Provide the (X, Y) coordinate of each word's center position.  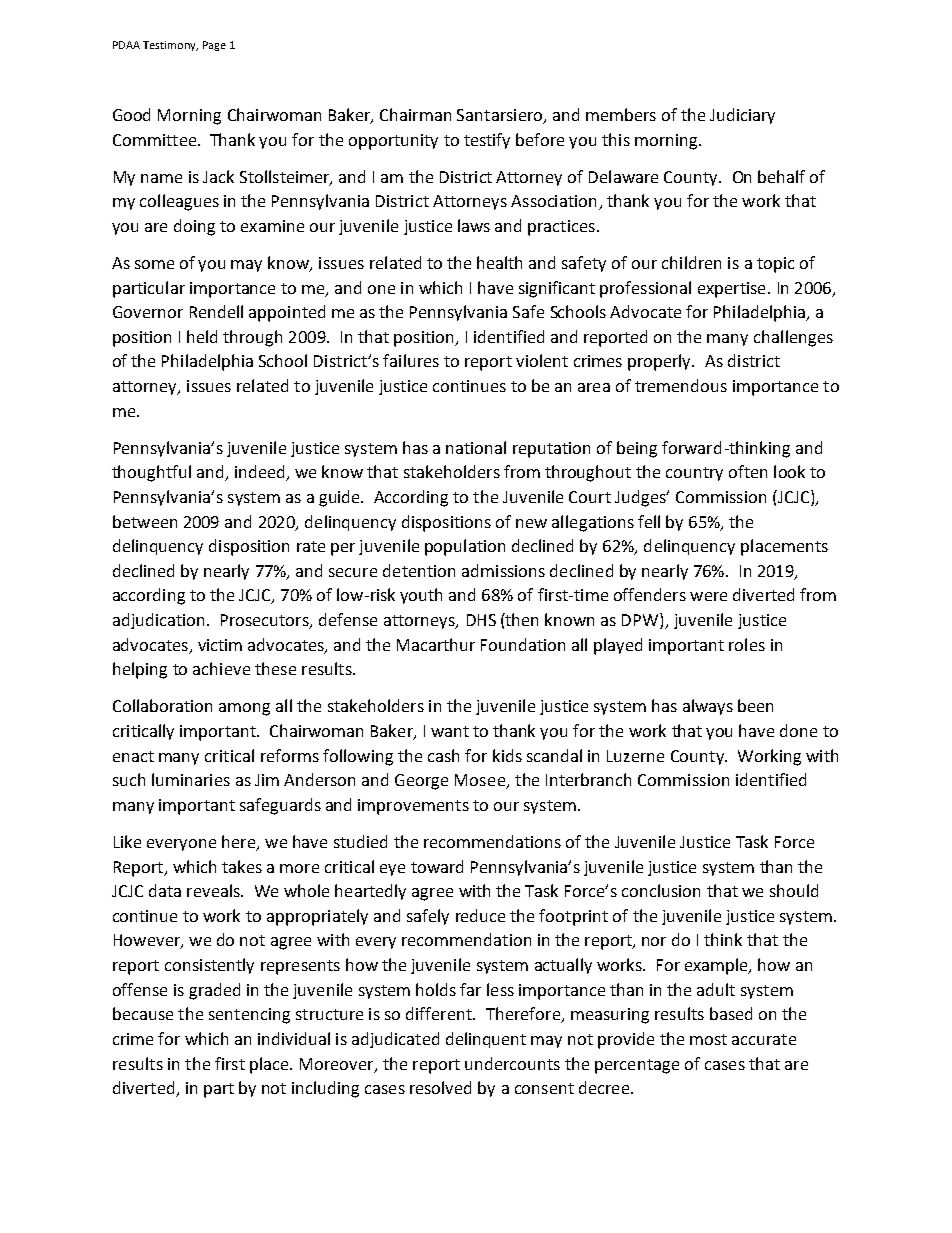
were (708, 596)
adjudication (158, 621)
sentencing (249, 1016)
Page (214, 46)
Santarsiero (501, 116)
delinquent (486, 1040)
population (465, 547)
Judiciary (742, 116)
